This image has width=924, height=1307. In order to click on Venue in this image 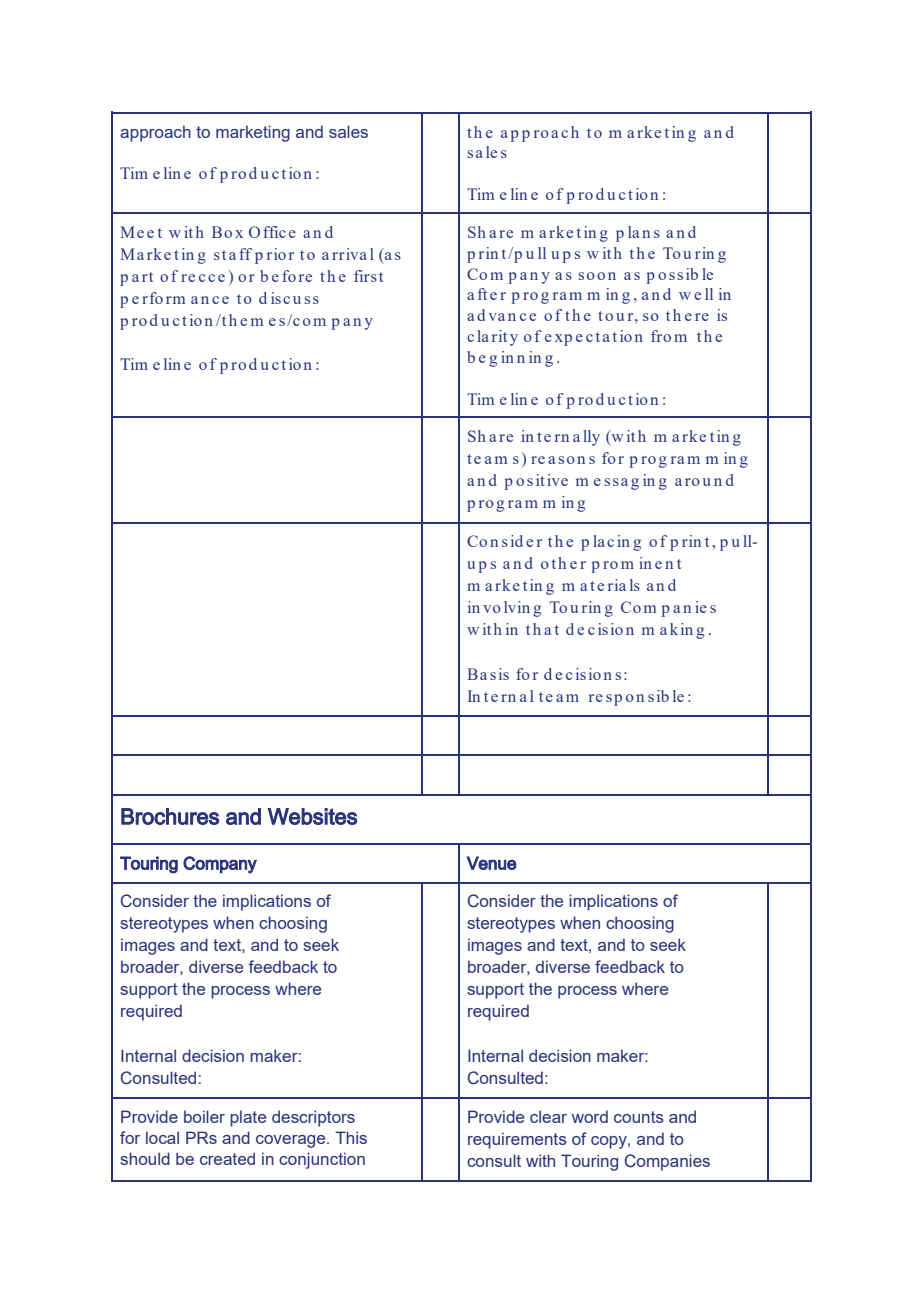, I will do `click(492, 863)`.
